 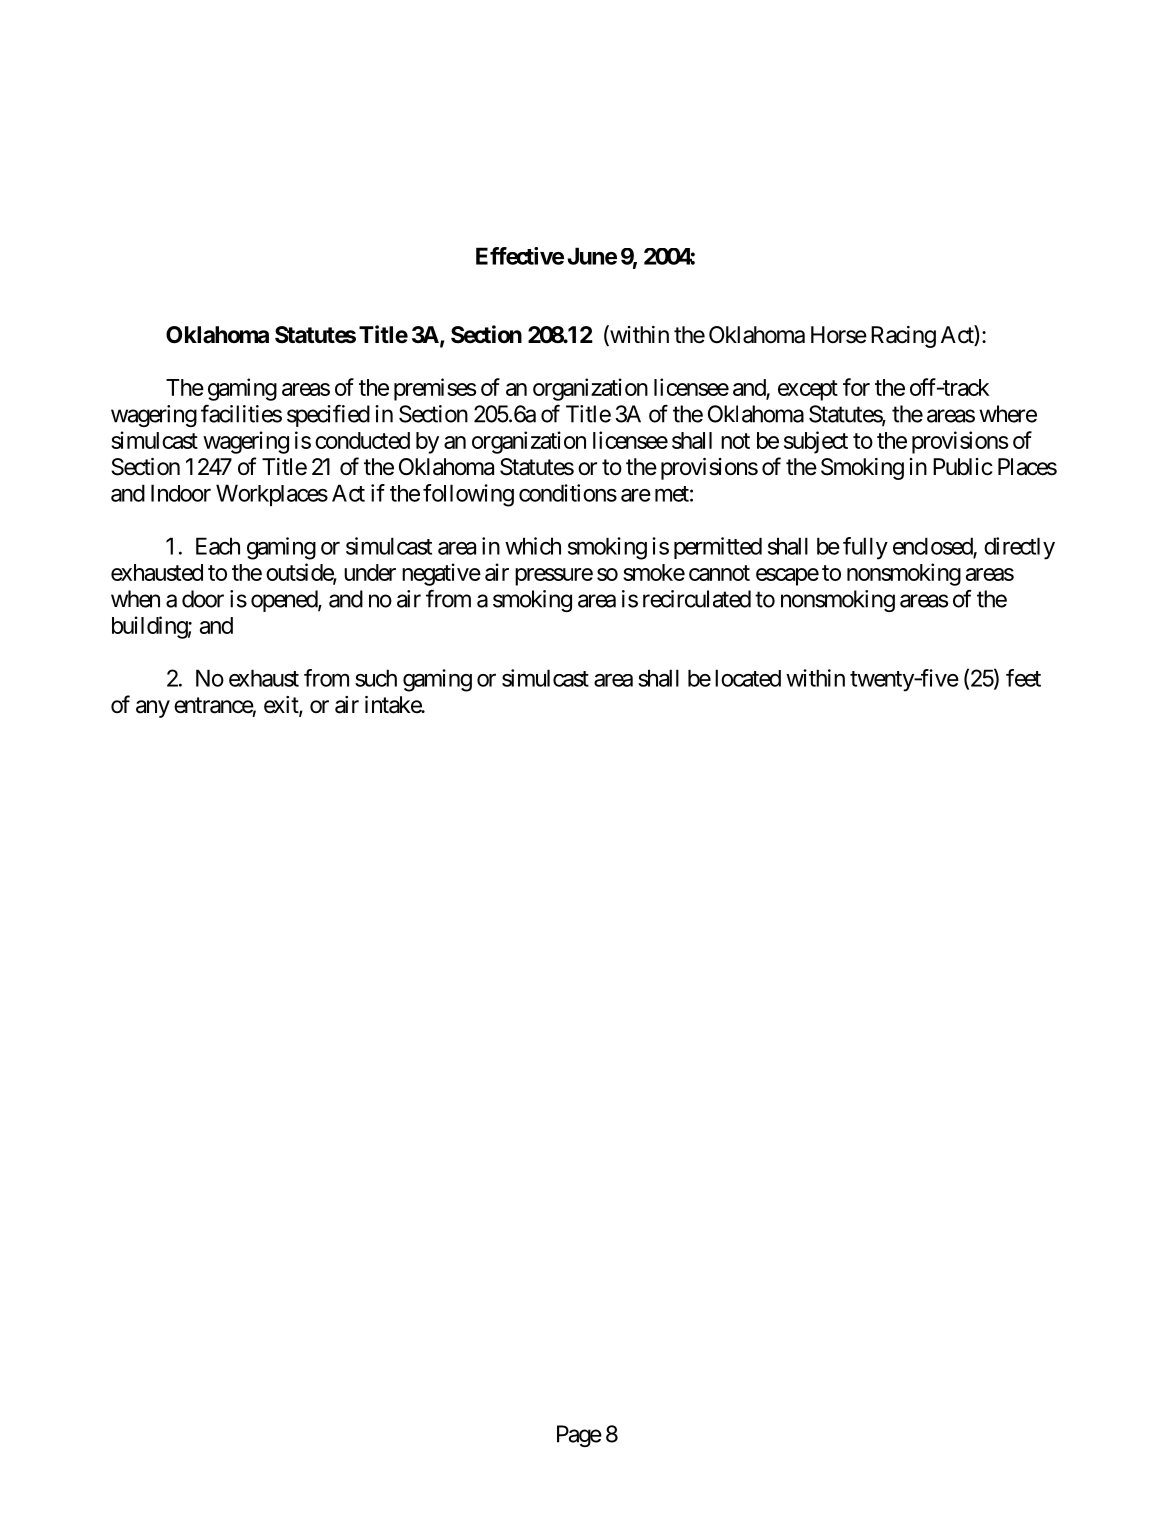 What do you see at coordinates (328, 415) in the screenshot?
I see `specified` at bounding box center [328, 415].
